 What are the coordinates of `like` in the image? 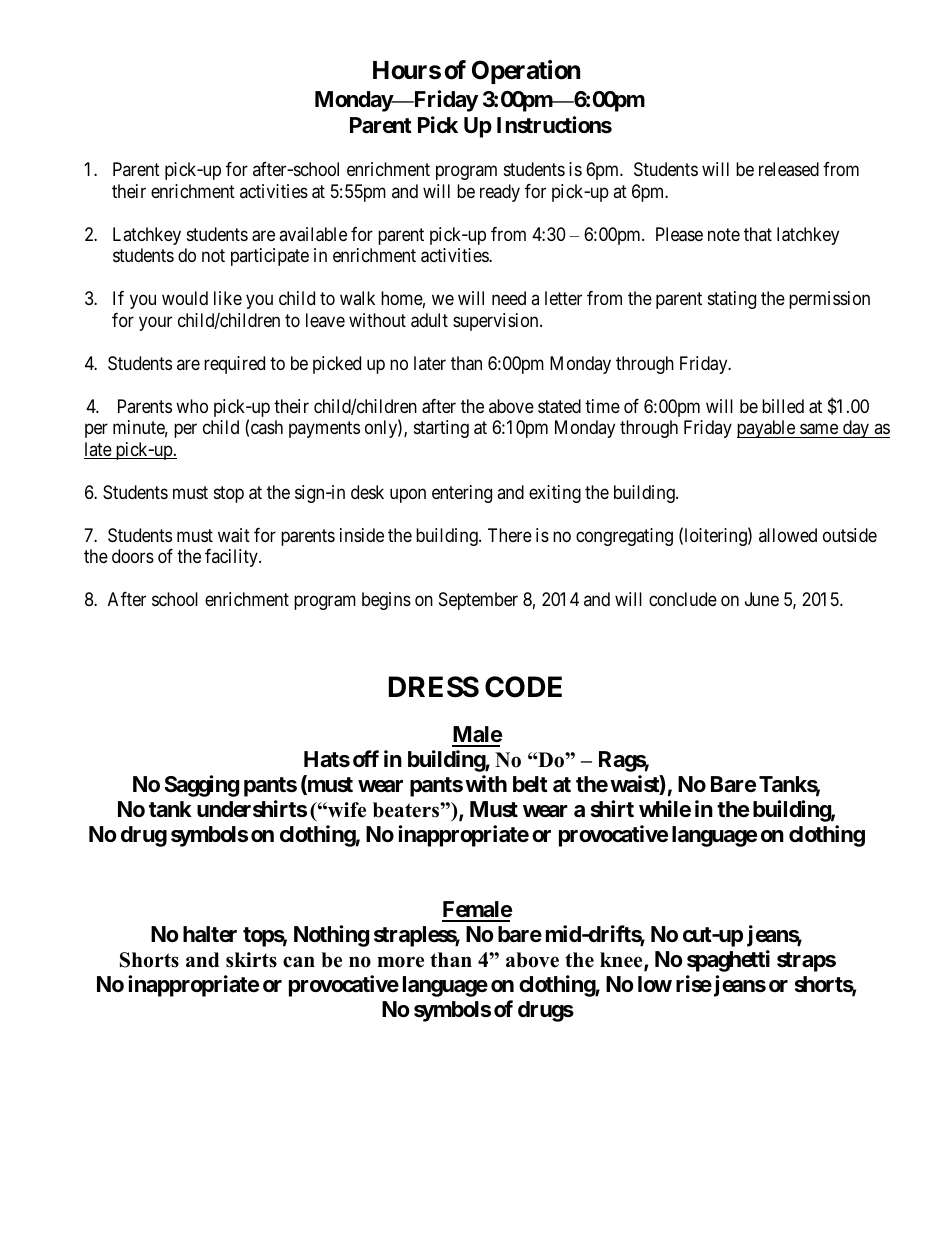 It's located at (228, 298).
